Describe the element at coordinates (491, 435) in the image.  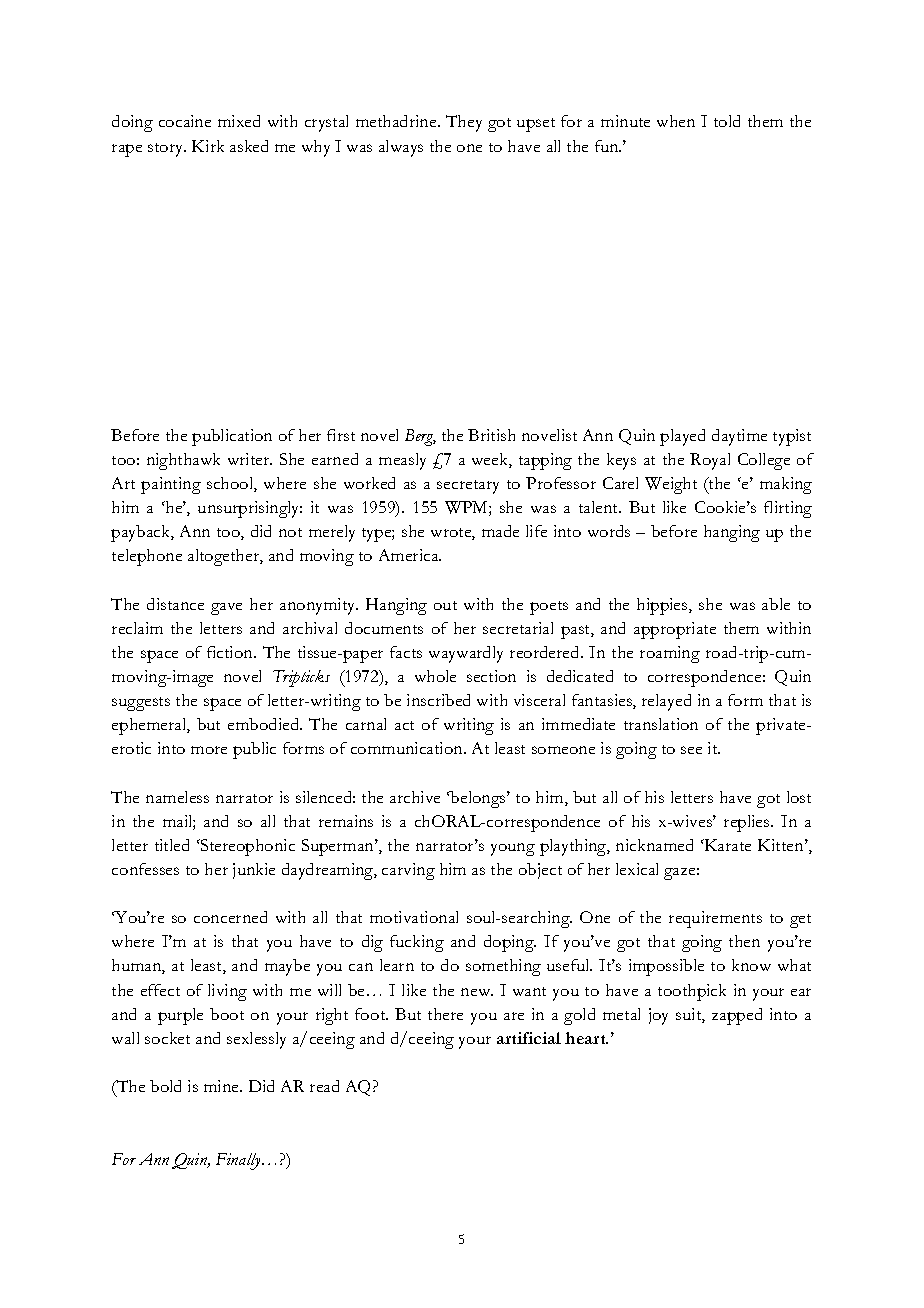
I see `British` at that location.
